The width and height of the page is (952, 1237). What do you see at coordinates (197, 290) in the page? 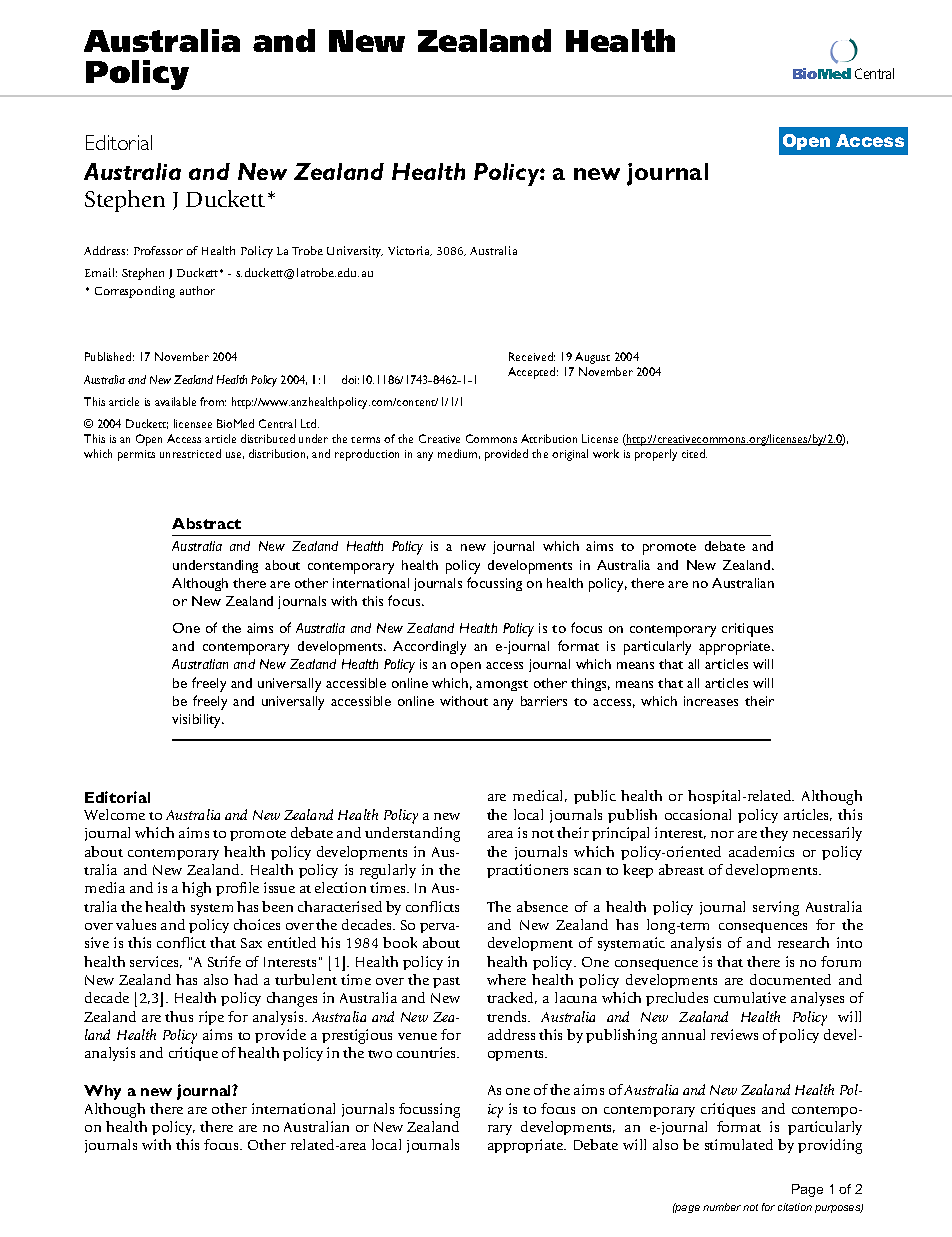
I see `author` at bounding box center [197, 290].
